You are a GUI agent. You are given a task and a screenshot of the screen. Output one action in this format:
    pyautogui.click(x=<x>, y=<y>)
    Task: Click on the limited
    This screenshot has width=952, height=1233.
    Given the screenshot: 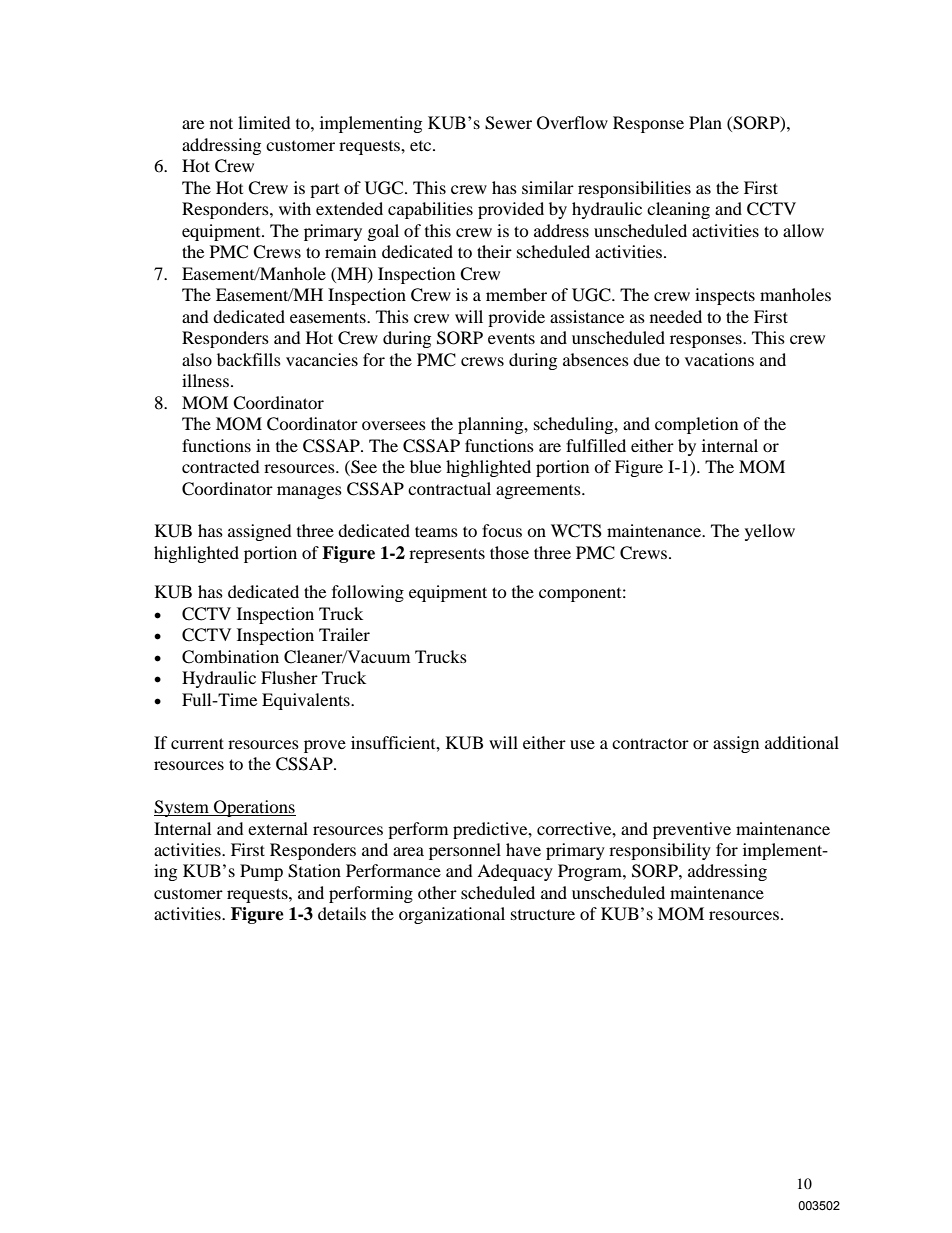 What is the action you would take?
    pyautogui.click(x=264, y=122)
